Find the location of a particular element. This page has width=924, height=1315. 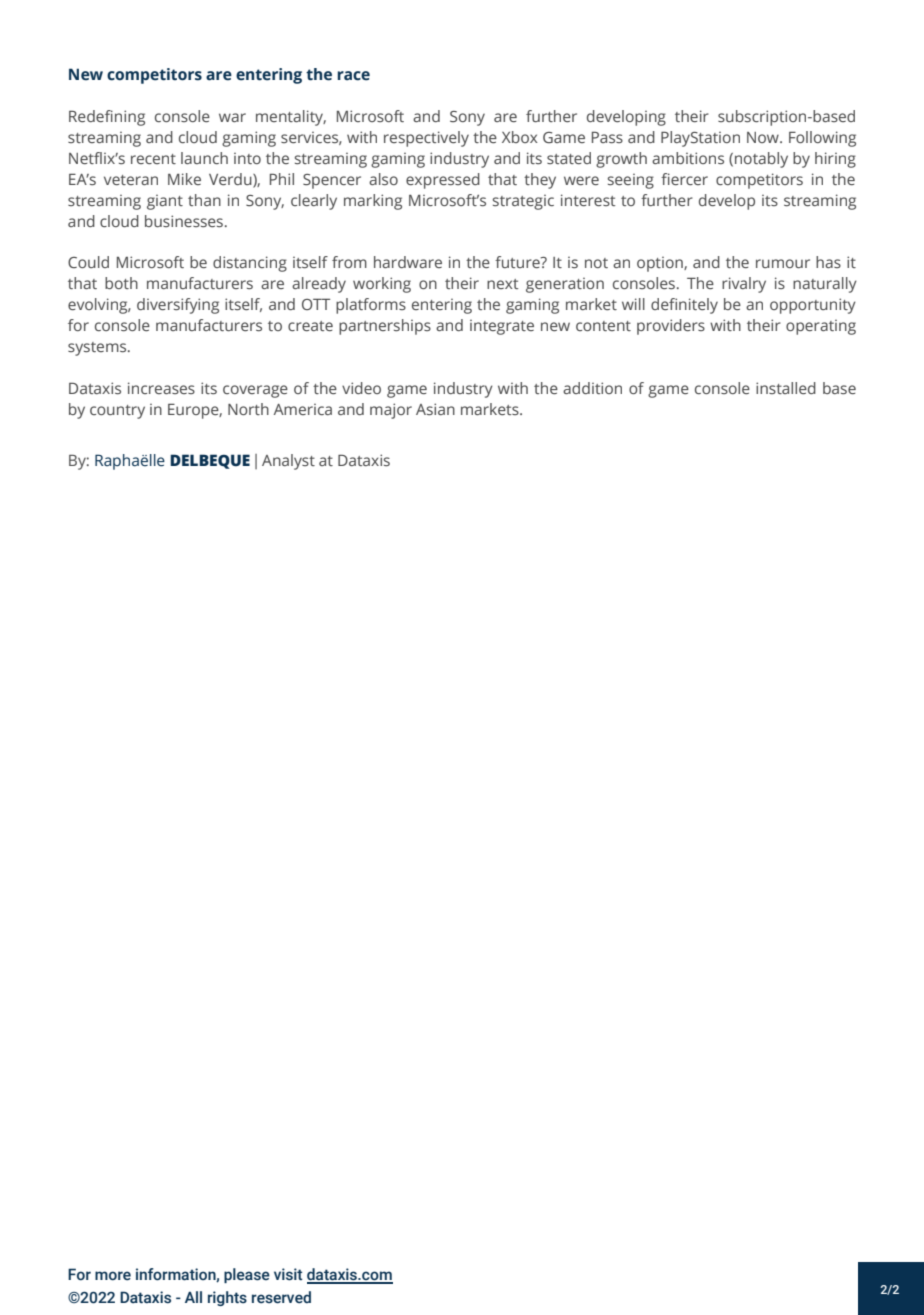

more is located at coordinates (113, 1276).
